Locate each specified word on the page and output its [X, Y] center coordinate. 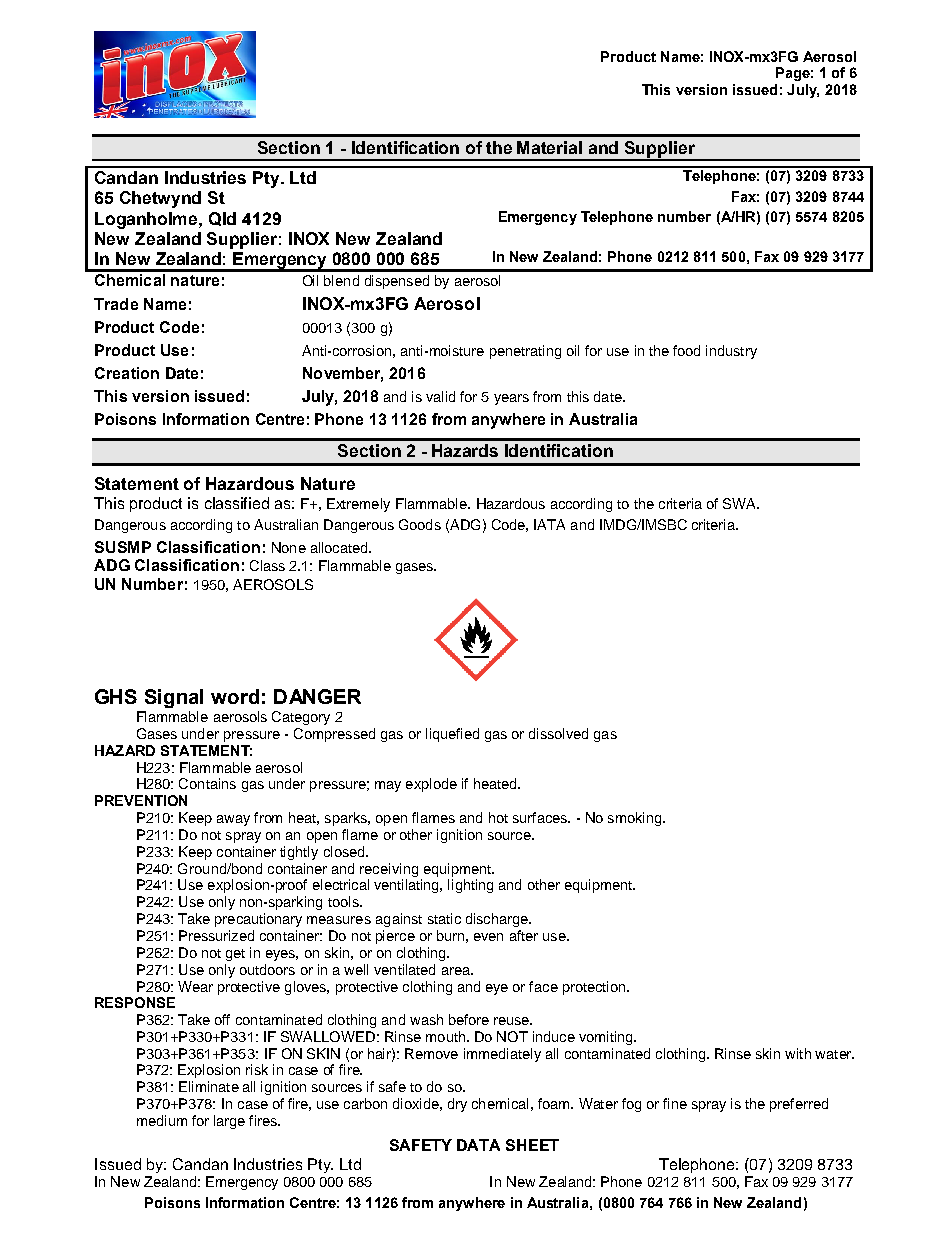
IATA [549, 524]
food [686, 350]
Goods [420, 524]
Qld [222, 219]
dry [457, 1105]
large [229, 1122]
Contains [207, 783]
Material [549, 147]
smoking [636, 819]
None [289, 547]
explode [431, 785]
